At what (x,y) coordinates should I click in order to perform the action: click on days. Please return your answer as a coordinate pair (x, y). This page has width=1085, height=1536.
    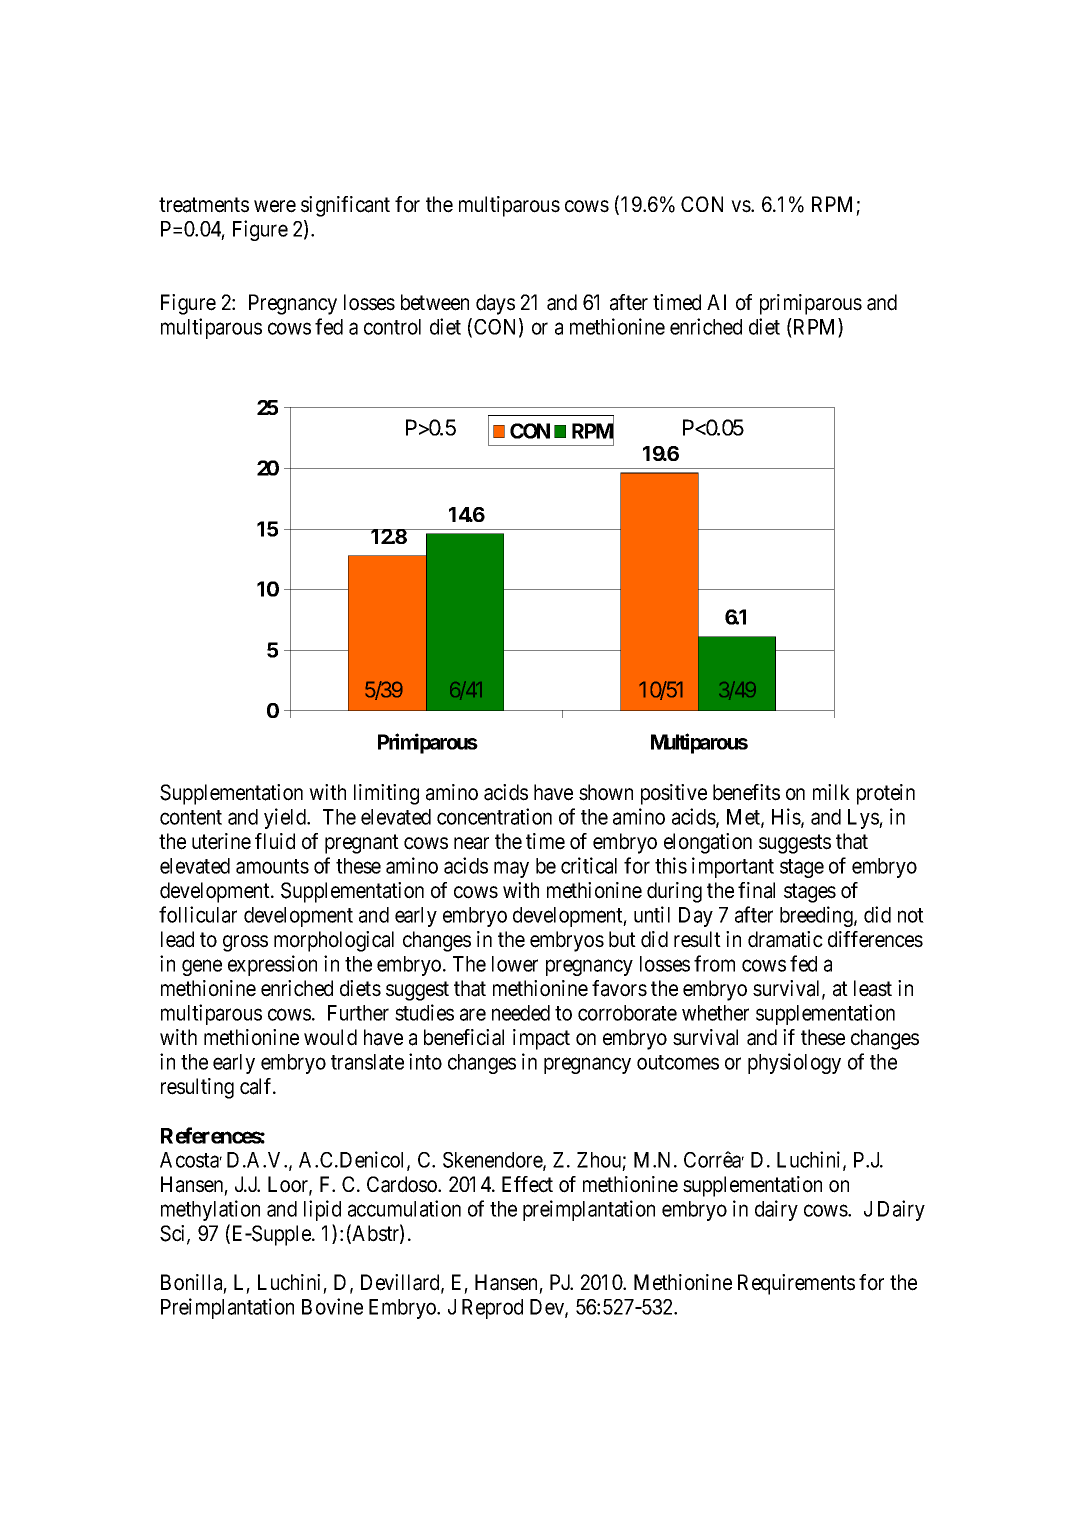
    Looking at the image, I should click on (495, 304).
